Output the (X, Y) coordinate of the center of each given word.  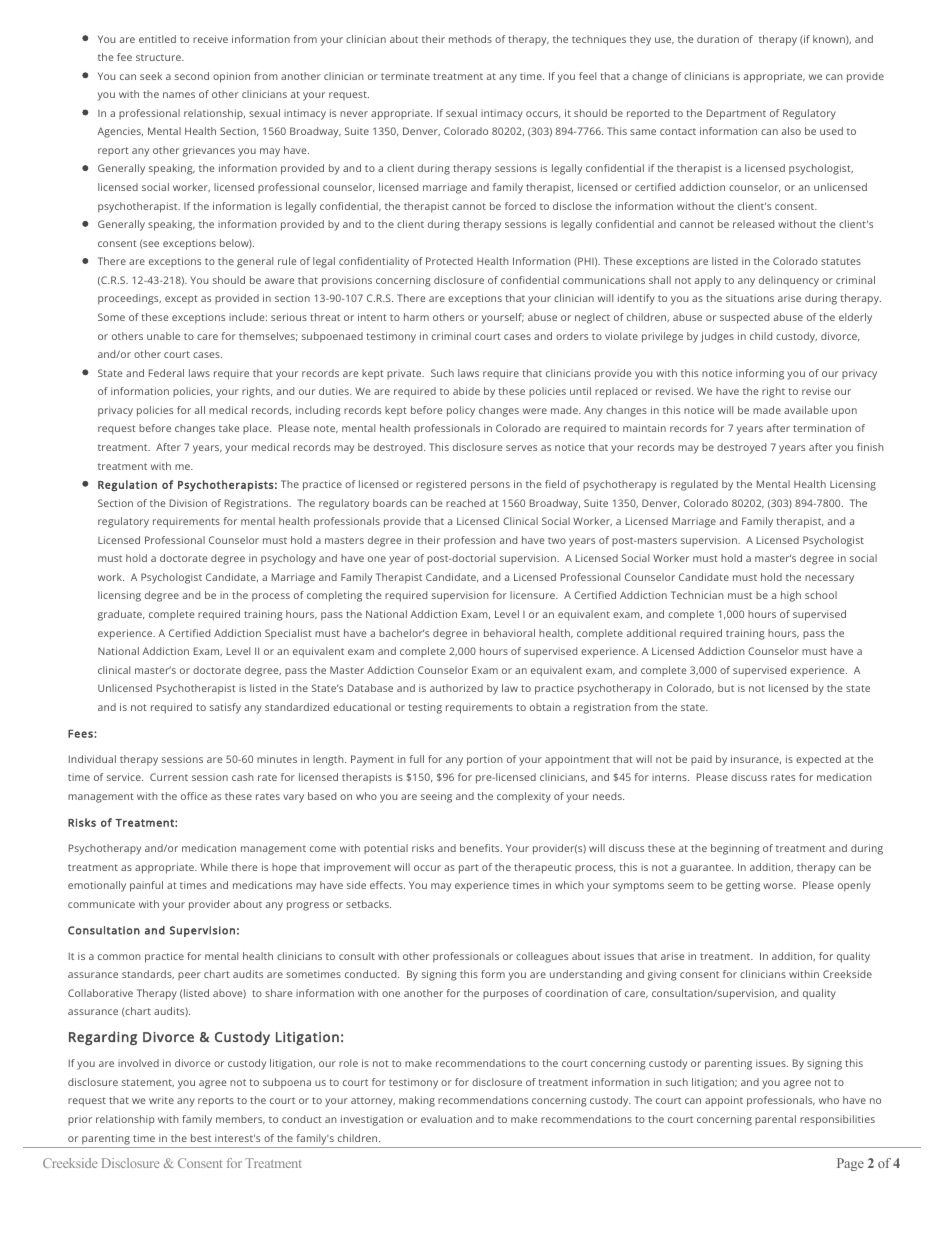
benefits (481, 848)
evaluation (446, 1119)
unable (163, 336)
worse (779, 886)
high (791, 596)
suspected (744, 318)
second (192, 76)
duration (718, 39)
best (201, 1138)
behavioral (509, 633)
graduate (121, 615)
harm (416, 317)
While (214, 867)
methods (470, 39)
